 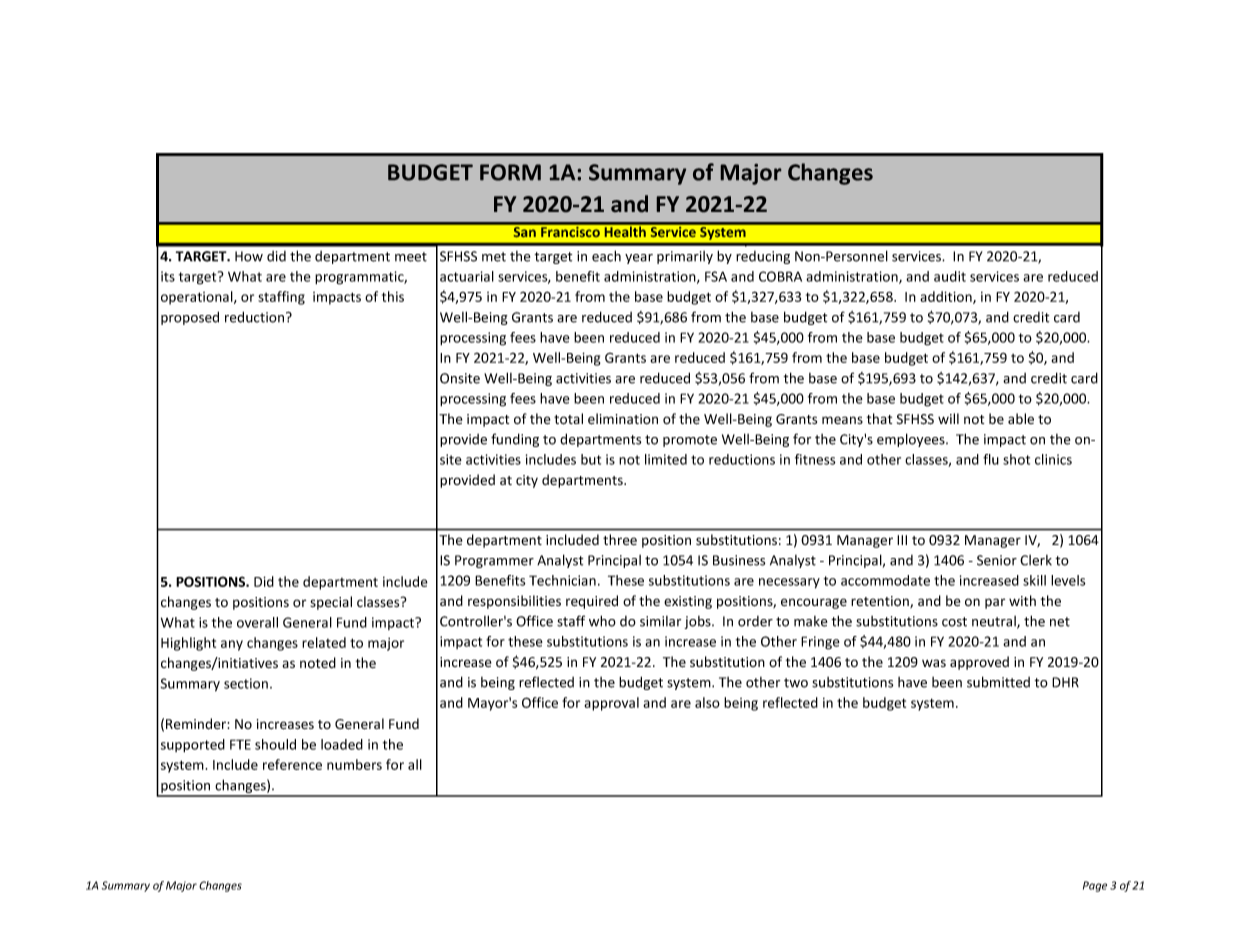 I want to click on FORM, so click(x=510, y=172).
